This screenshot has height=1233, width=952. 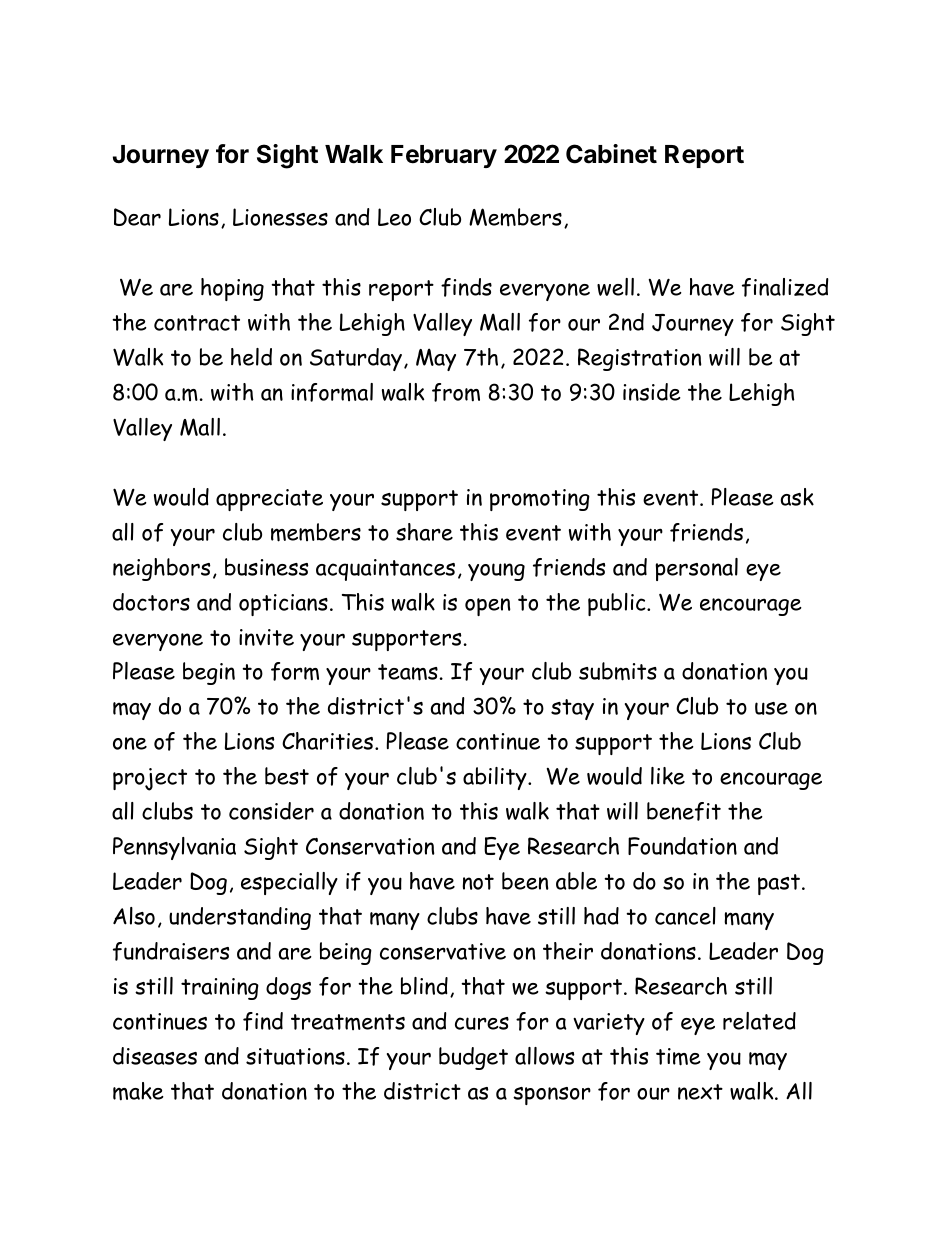 I want to click on budget, so click(x=473, y=1058).
